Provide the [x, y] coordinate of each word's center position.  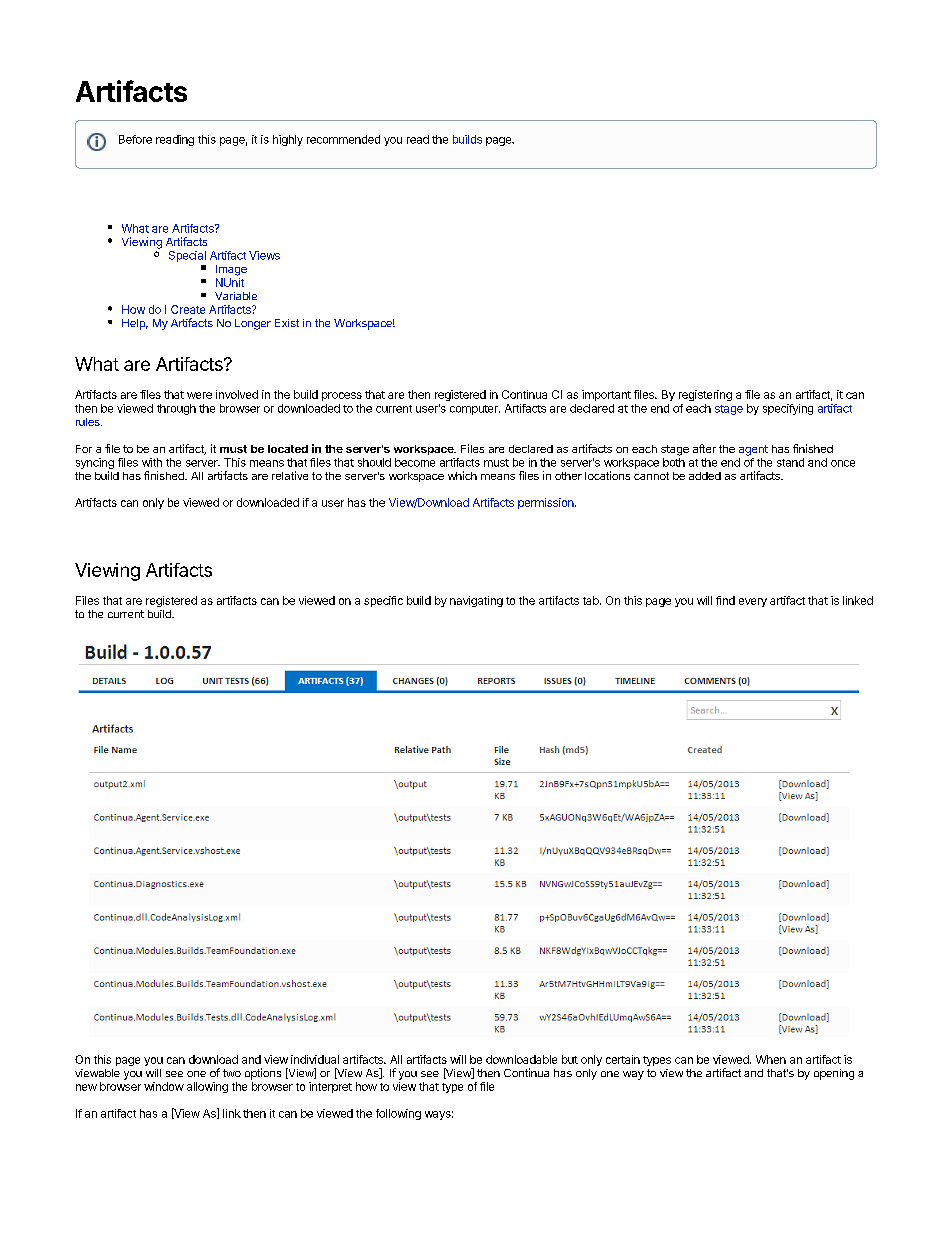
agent [753, 450]
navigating [476, 601]
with [152, 462]
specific [383, 601]
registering [705, 395]
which [462, 475]
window [164, 1086]
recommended [343, 139]
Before [135, 139]
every [753, 602]
